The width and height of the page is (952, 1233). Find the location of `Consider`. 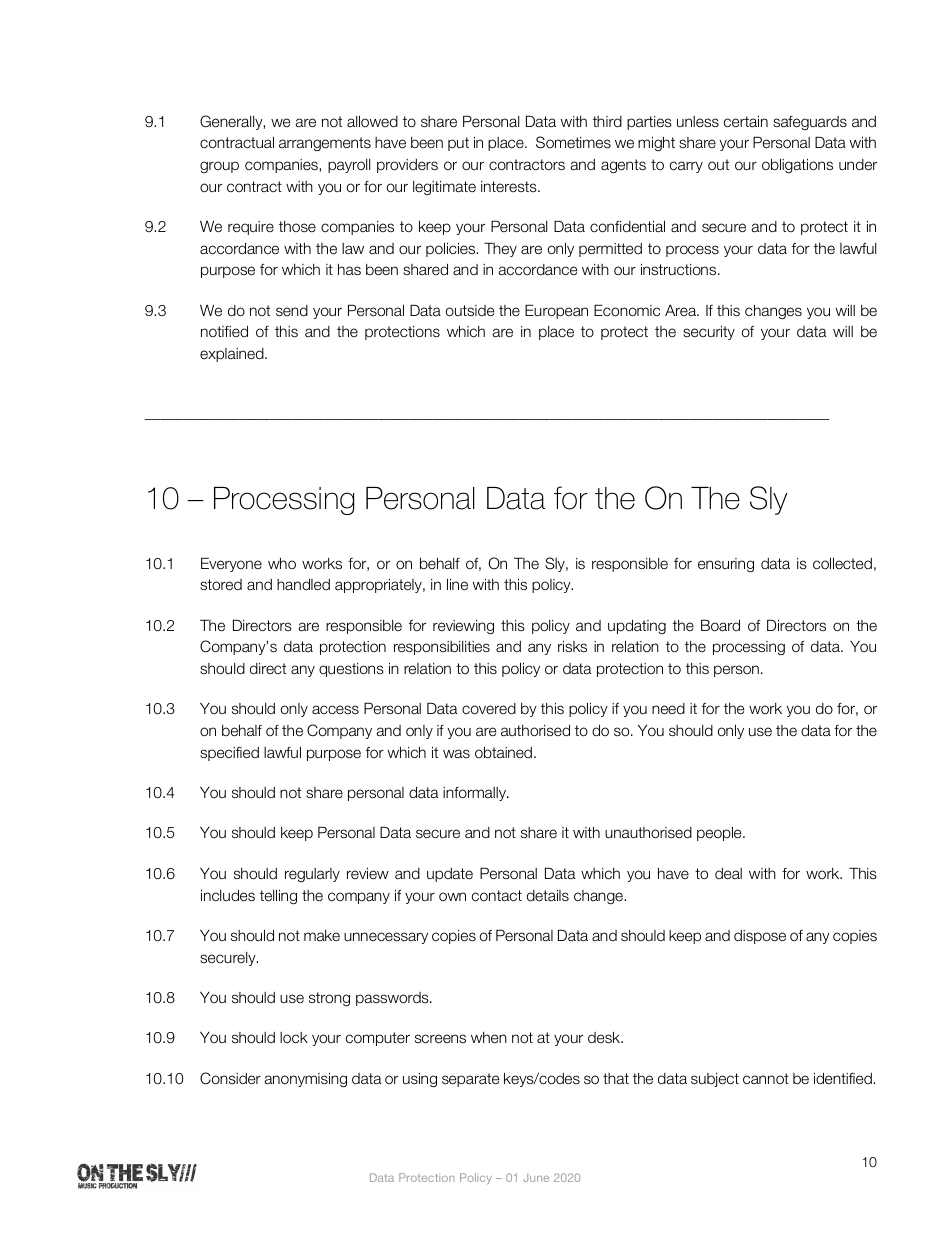

Consider is located at coordinates (230, 1078).
